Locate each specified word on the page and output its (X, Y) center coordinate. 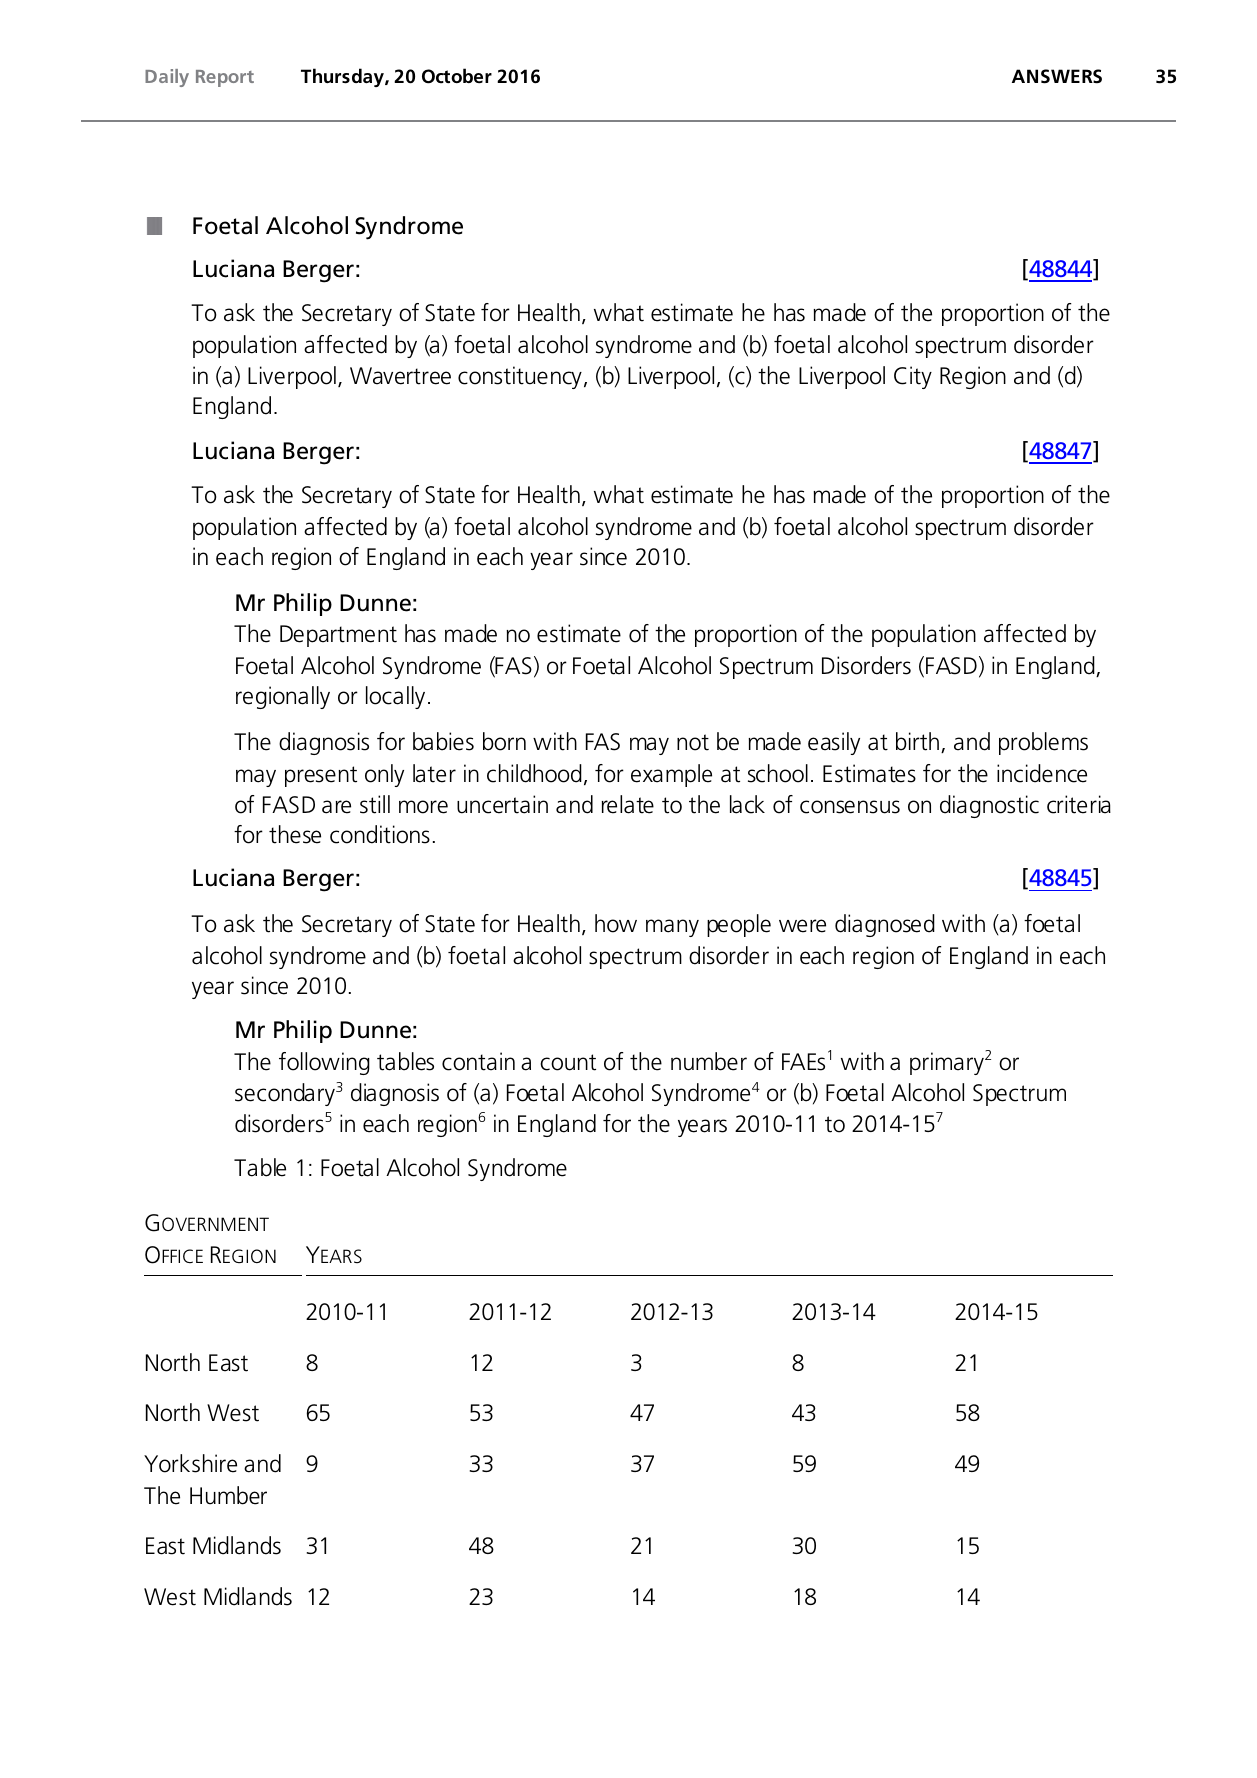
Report (225, 78)
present (321, 776)
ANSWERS (1057, 76)
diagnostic (989, 806)
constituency (520, 377)
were (802, 926)
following (324, 1063)
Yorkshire (190, 1463)
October (457, 76)
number (709, 1061)
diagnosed (885, 925)
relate (628, 804)
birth (917, 741)
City (913, 377)
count (568, 1062)
